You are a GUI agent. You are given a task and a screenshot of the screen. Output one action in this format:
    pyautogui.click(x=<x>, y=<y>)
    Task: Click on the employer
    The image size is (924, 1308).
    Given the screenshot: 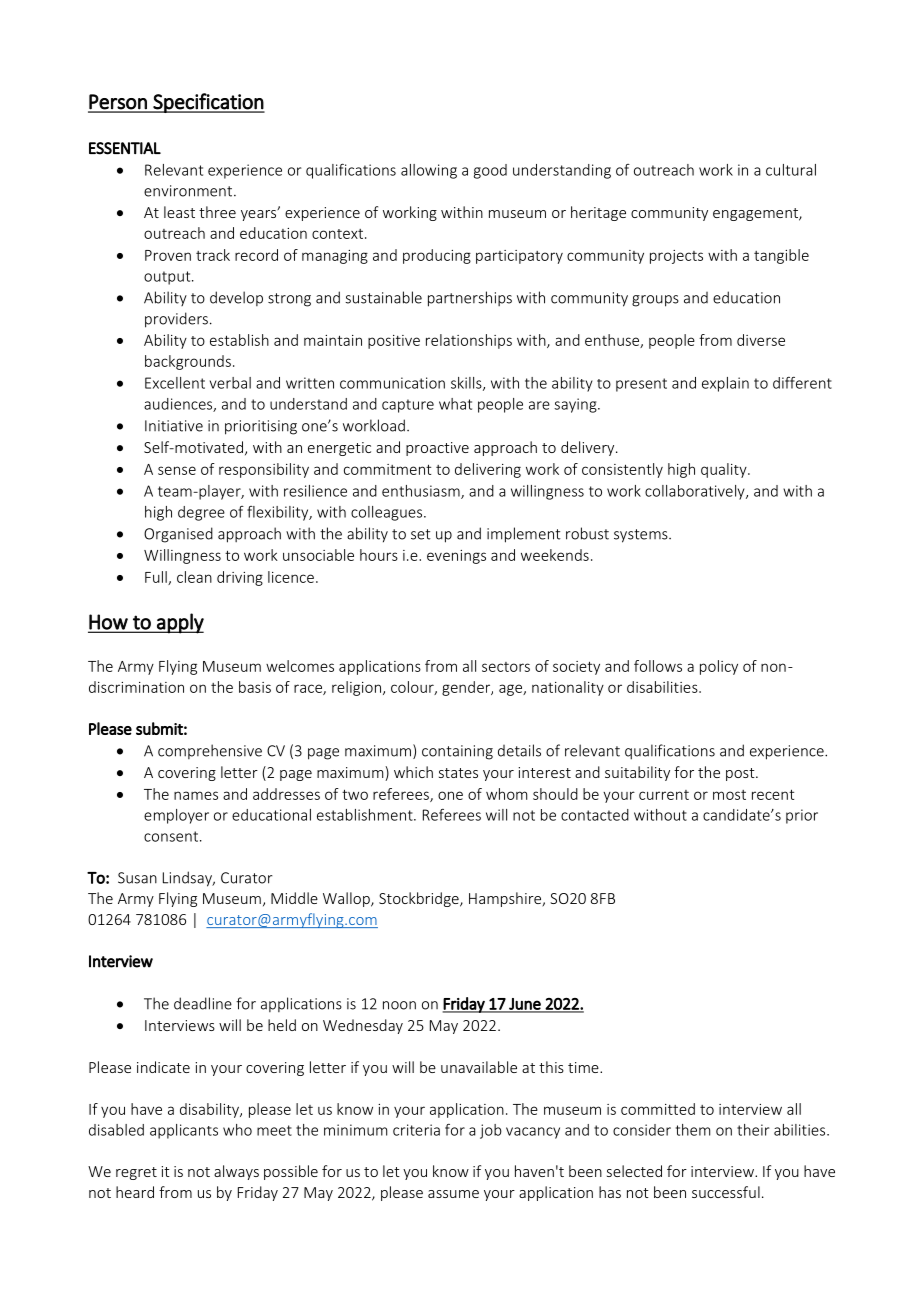 What is the action you would take?
    pyautogui.click(x=176, y=816)
